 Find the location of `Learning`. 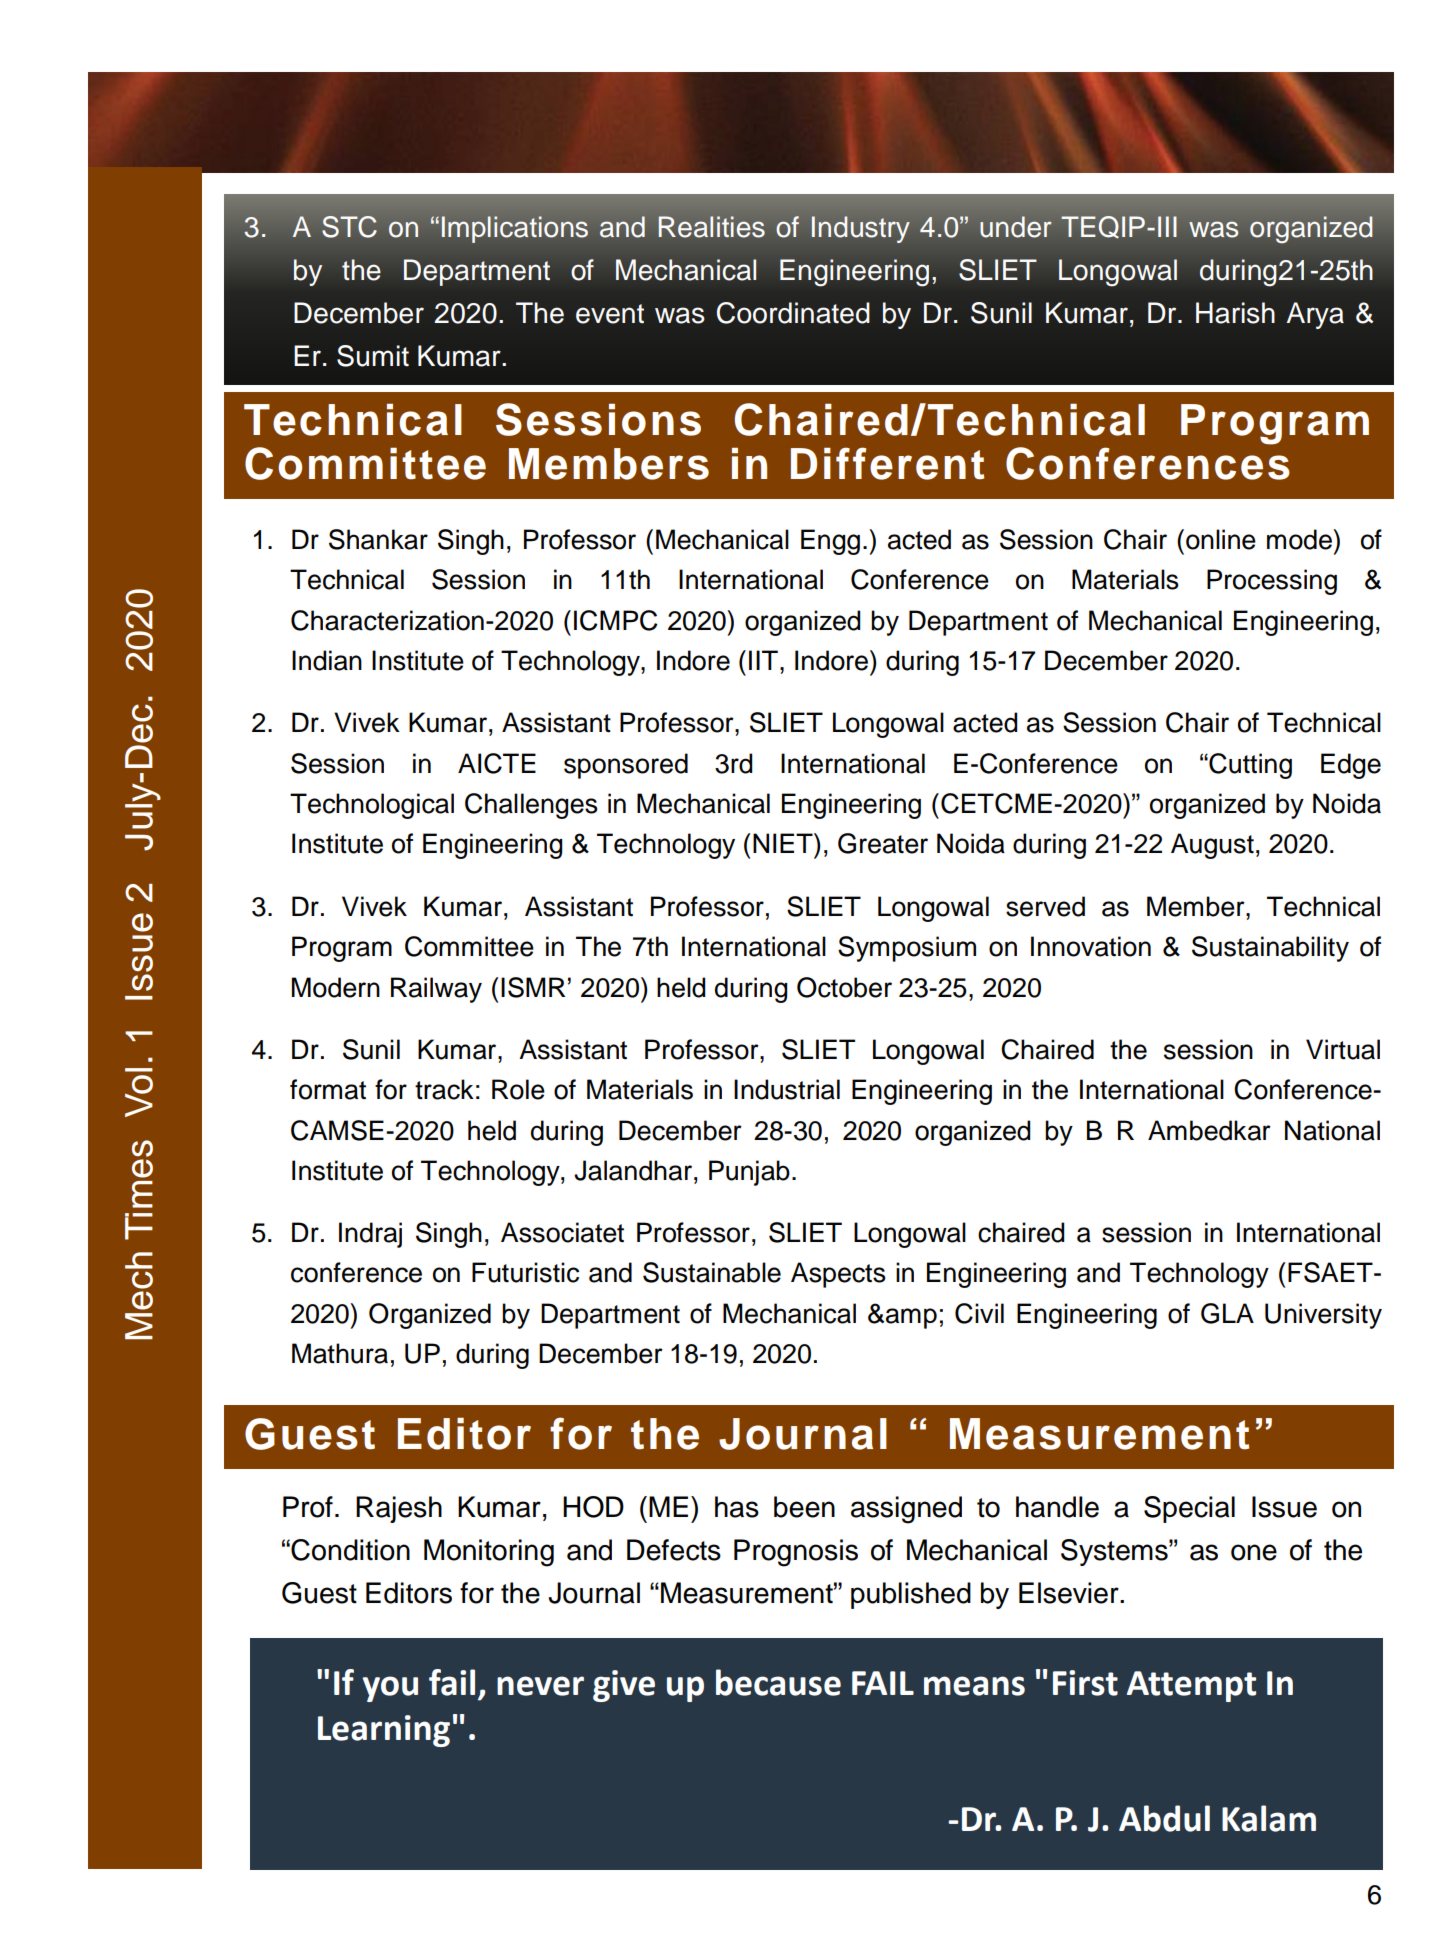

Learning is located at coordinates (384, 1731).
